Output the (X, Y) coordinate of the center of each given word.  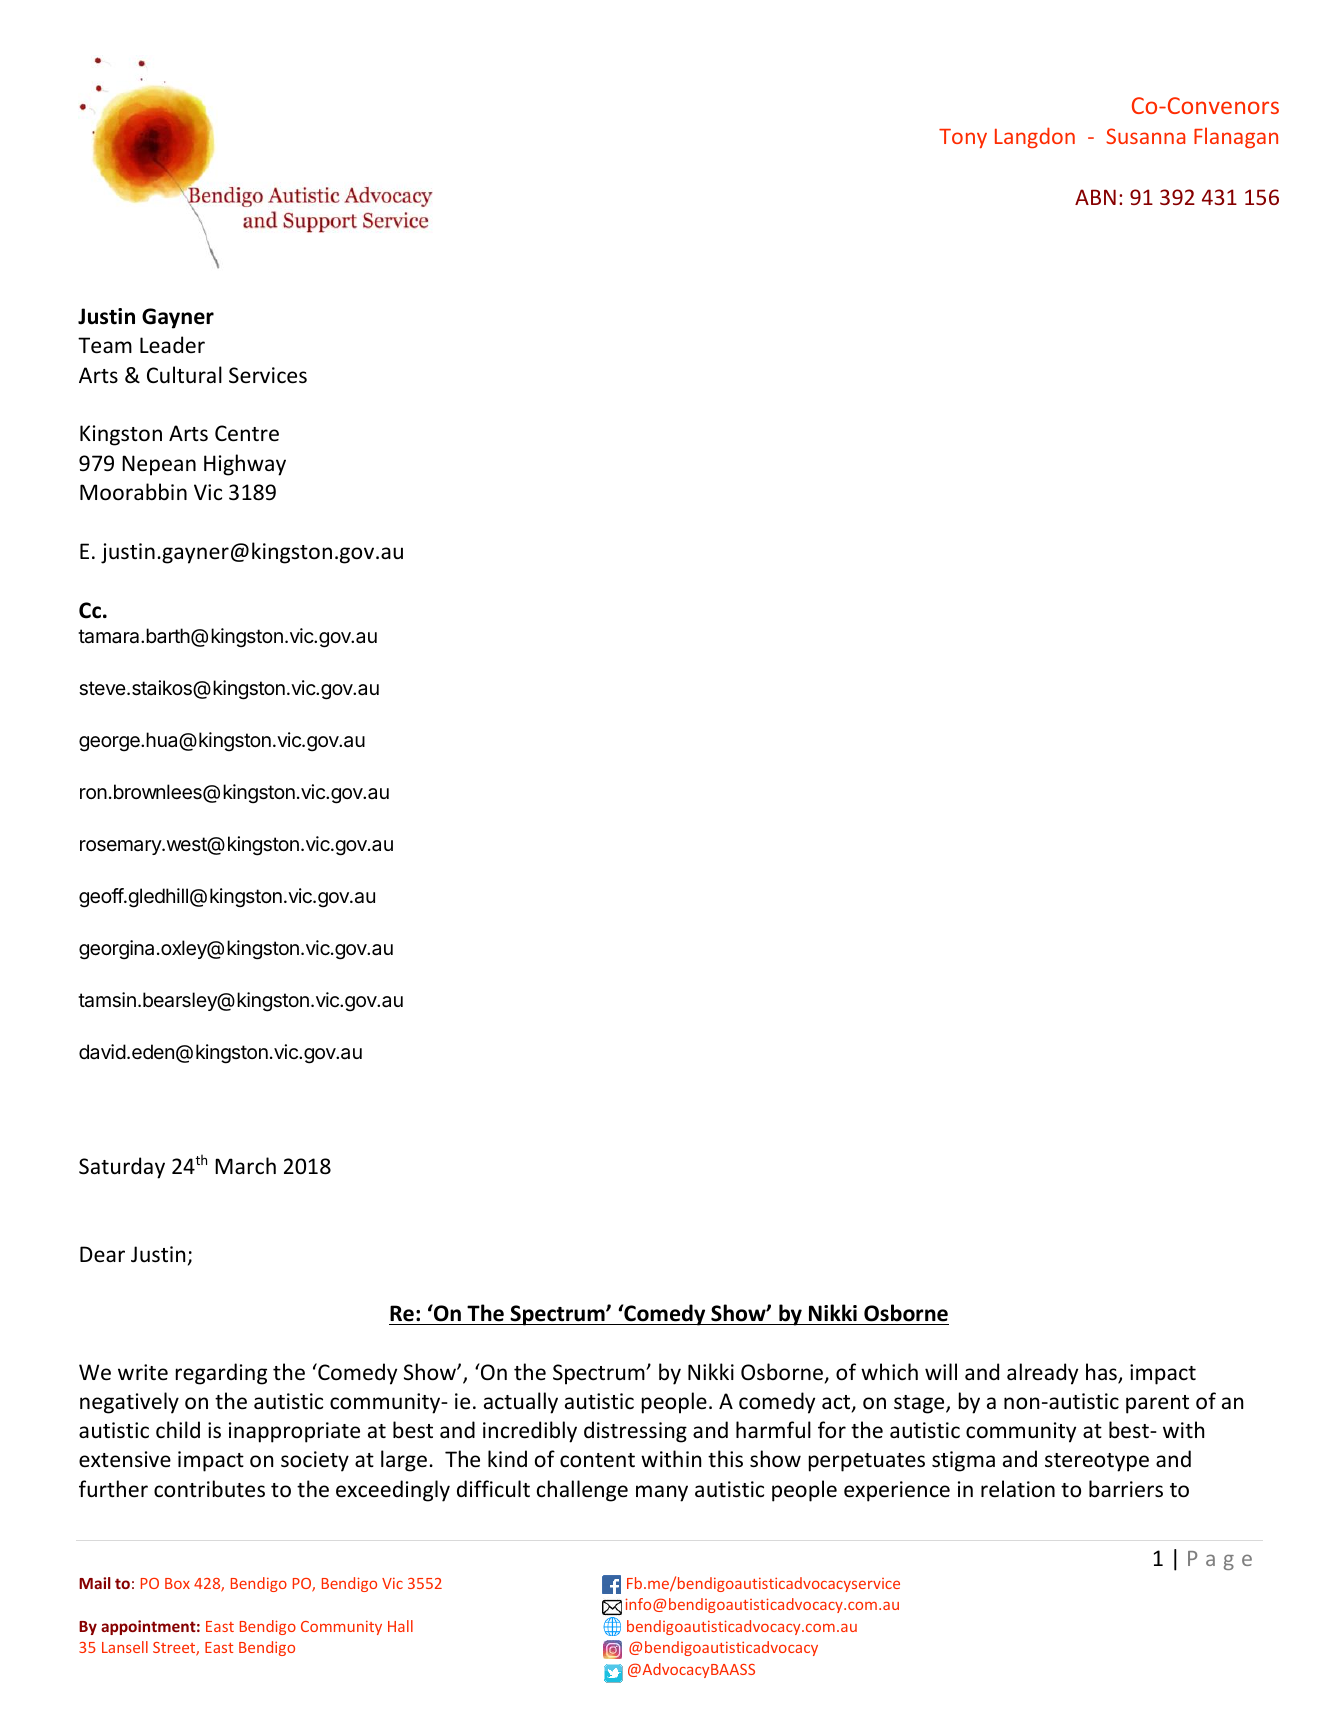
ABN (1095, 197)
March (245, 1166)
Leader (172, 344)
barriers (1126, 1489)
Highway (245, 465)
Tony (963, 138)
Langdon (1035, 137)
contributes (209, 1489)
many (662, 1493)
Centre (247, 433)
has (1102, 1373)
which (889, 1372)
